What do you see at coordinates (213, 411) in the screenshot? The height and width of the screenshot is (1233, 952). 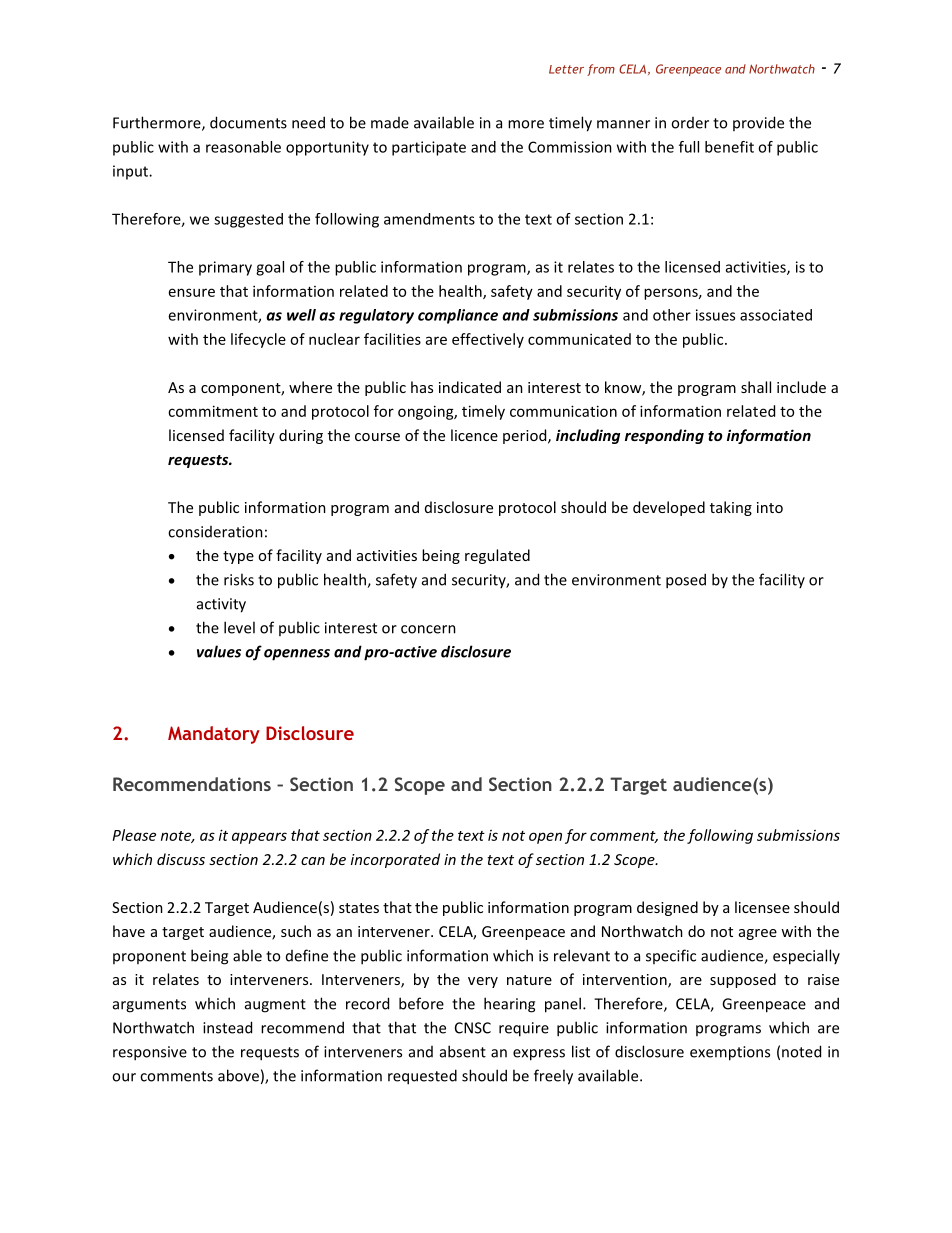 I see `commitment` at bounding box center [213, 411].
